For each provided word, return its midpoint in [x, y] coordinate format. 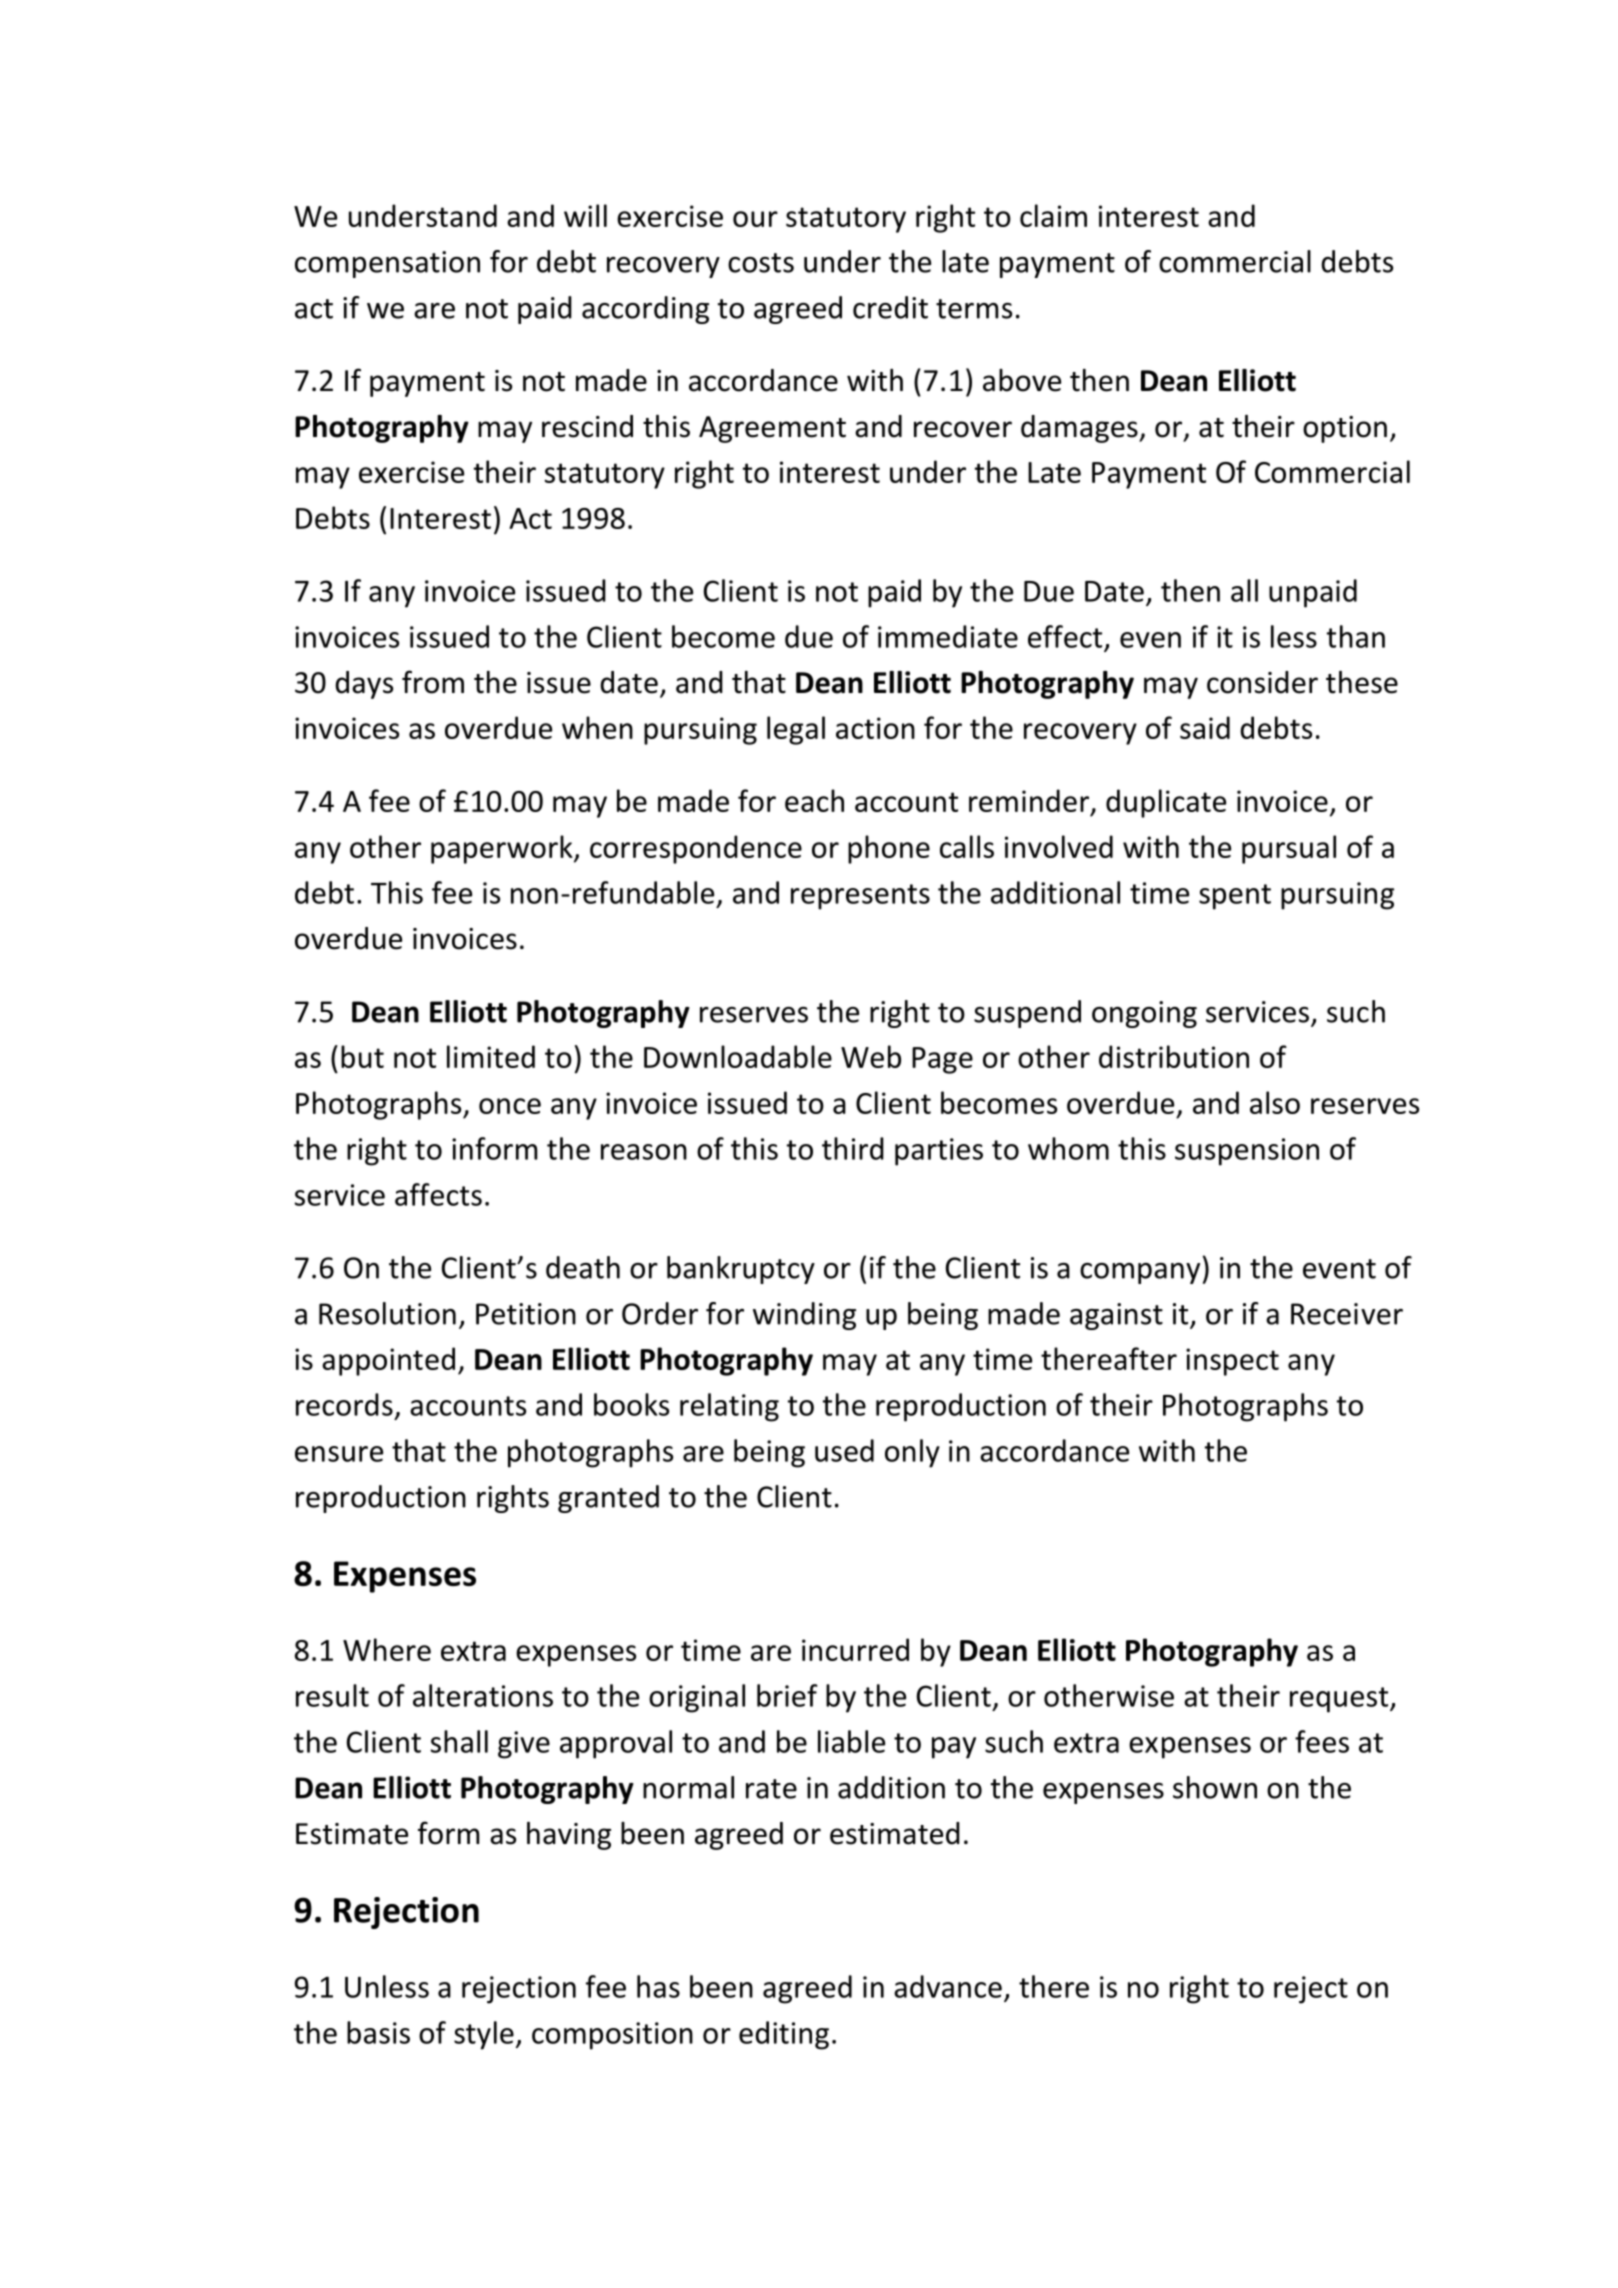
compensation [387, 264]
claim [1053, 215]
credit [890, 307]
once [510, 1106]
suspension [1247, 1152]
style [484, 2035]
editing [784, 2035]
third [853, 1148]
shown [1215, 1787]
